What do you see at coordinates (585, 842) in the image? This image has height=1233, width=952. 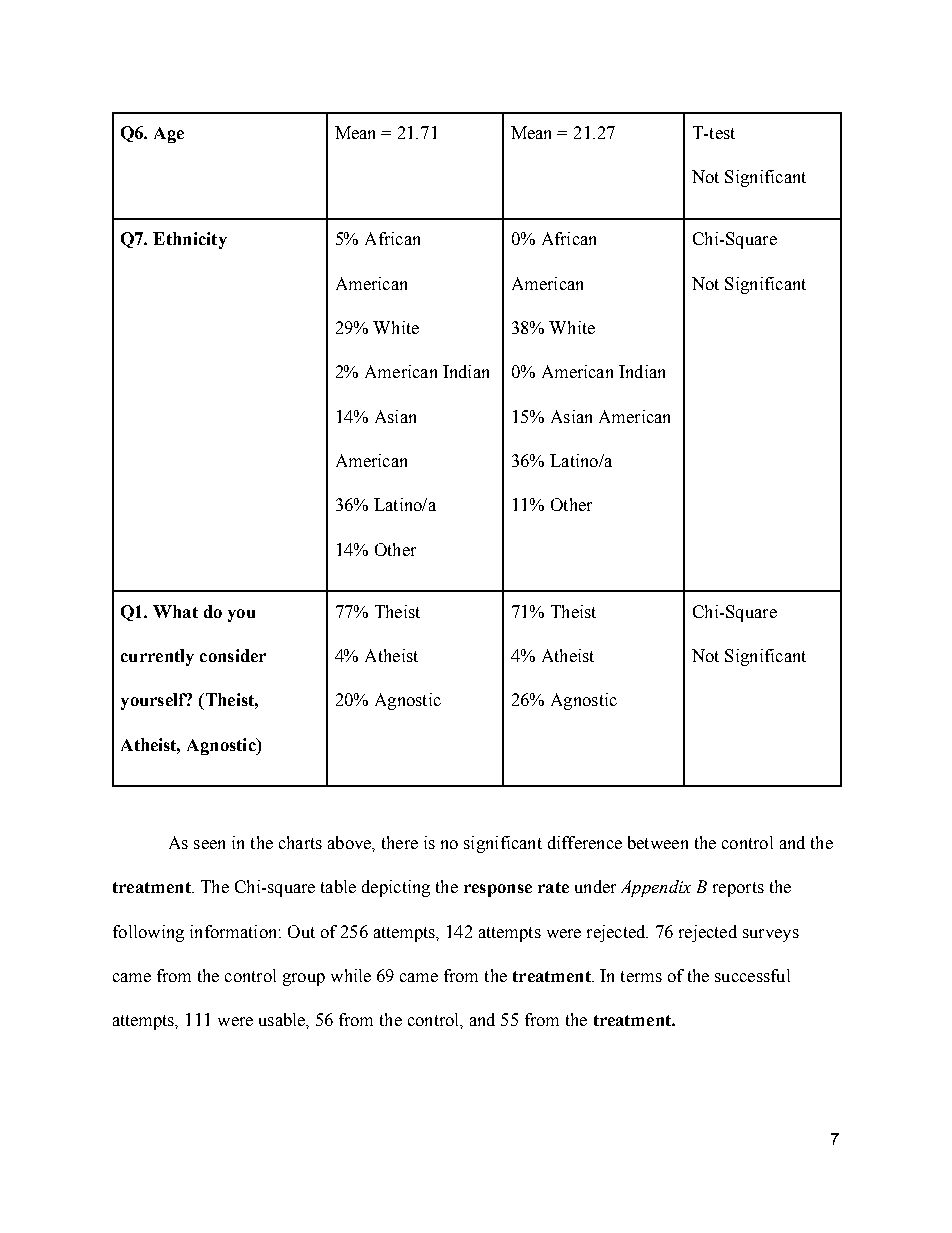 I see `difference` at bounding box center [585, 842].
